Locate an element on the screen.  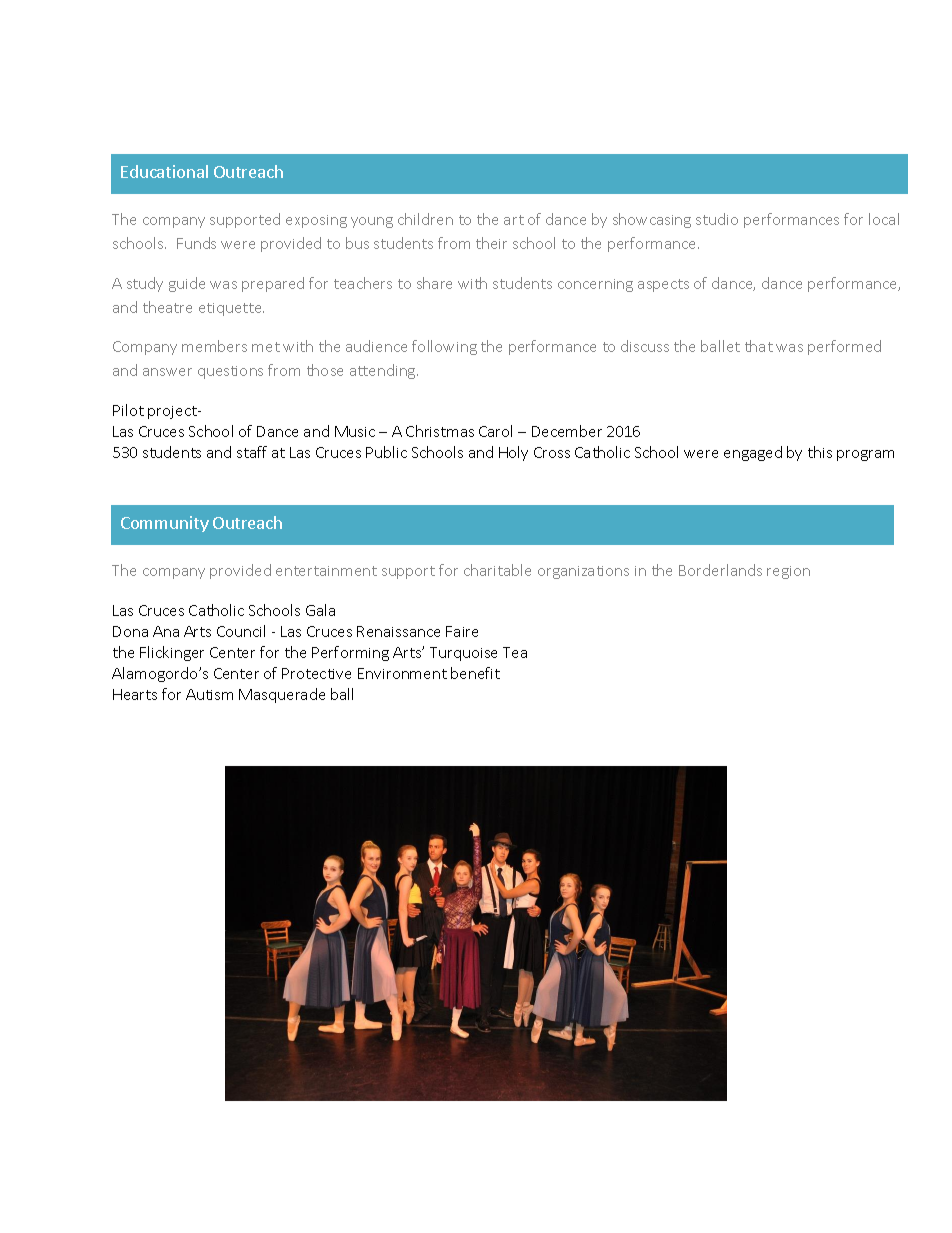
entertainment is located at coordinates (326, 571).
